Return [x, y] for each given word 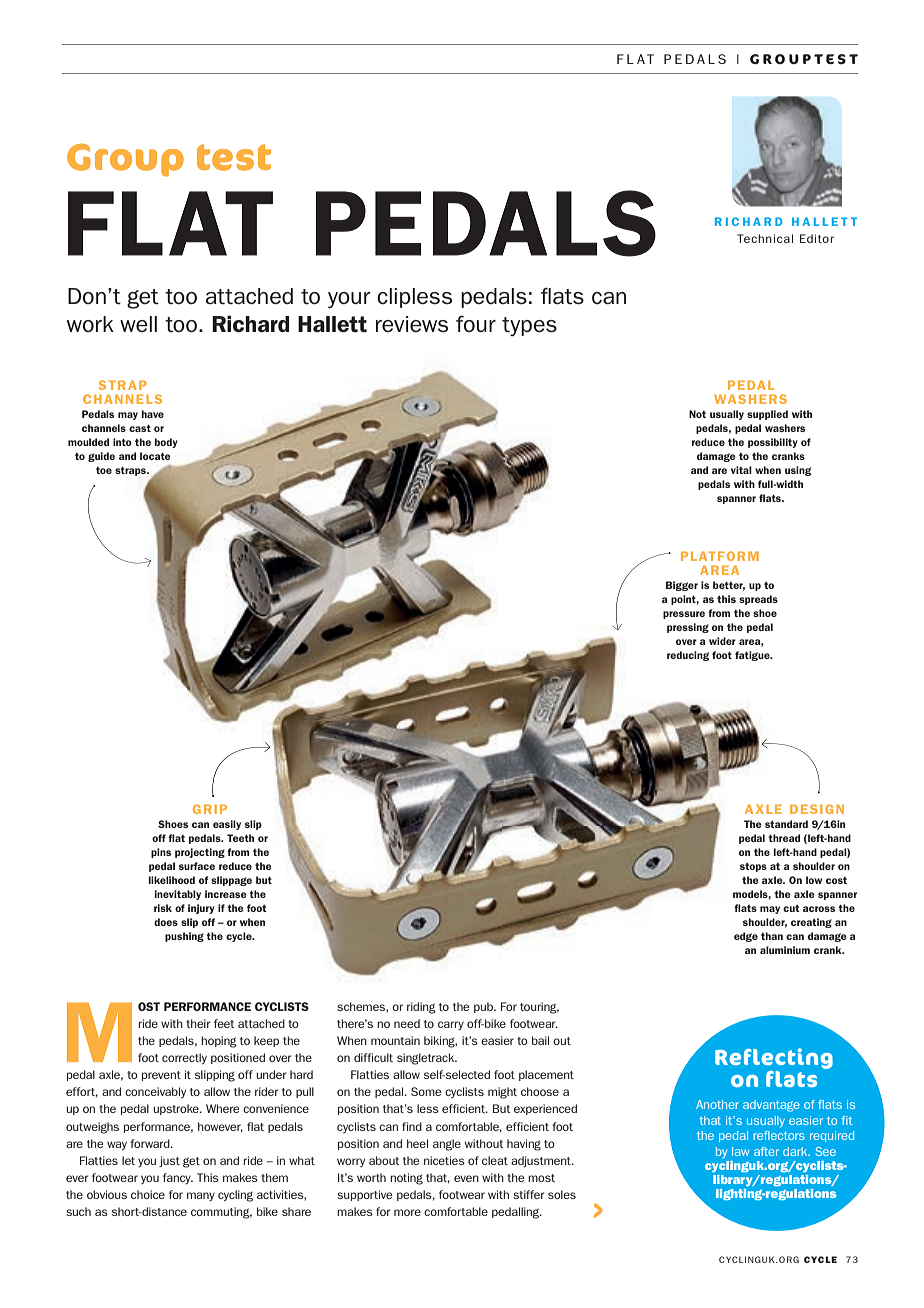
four [476, 323]
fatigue [753, 656]
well [138, 324]
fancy [178, 1178]
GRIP [210, 809]
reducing [688, 656]
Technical [765, 238]
